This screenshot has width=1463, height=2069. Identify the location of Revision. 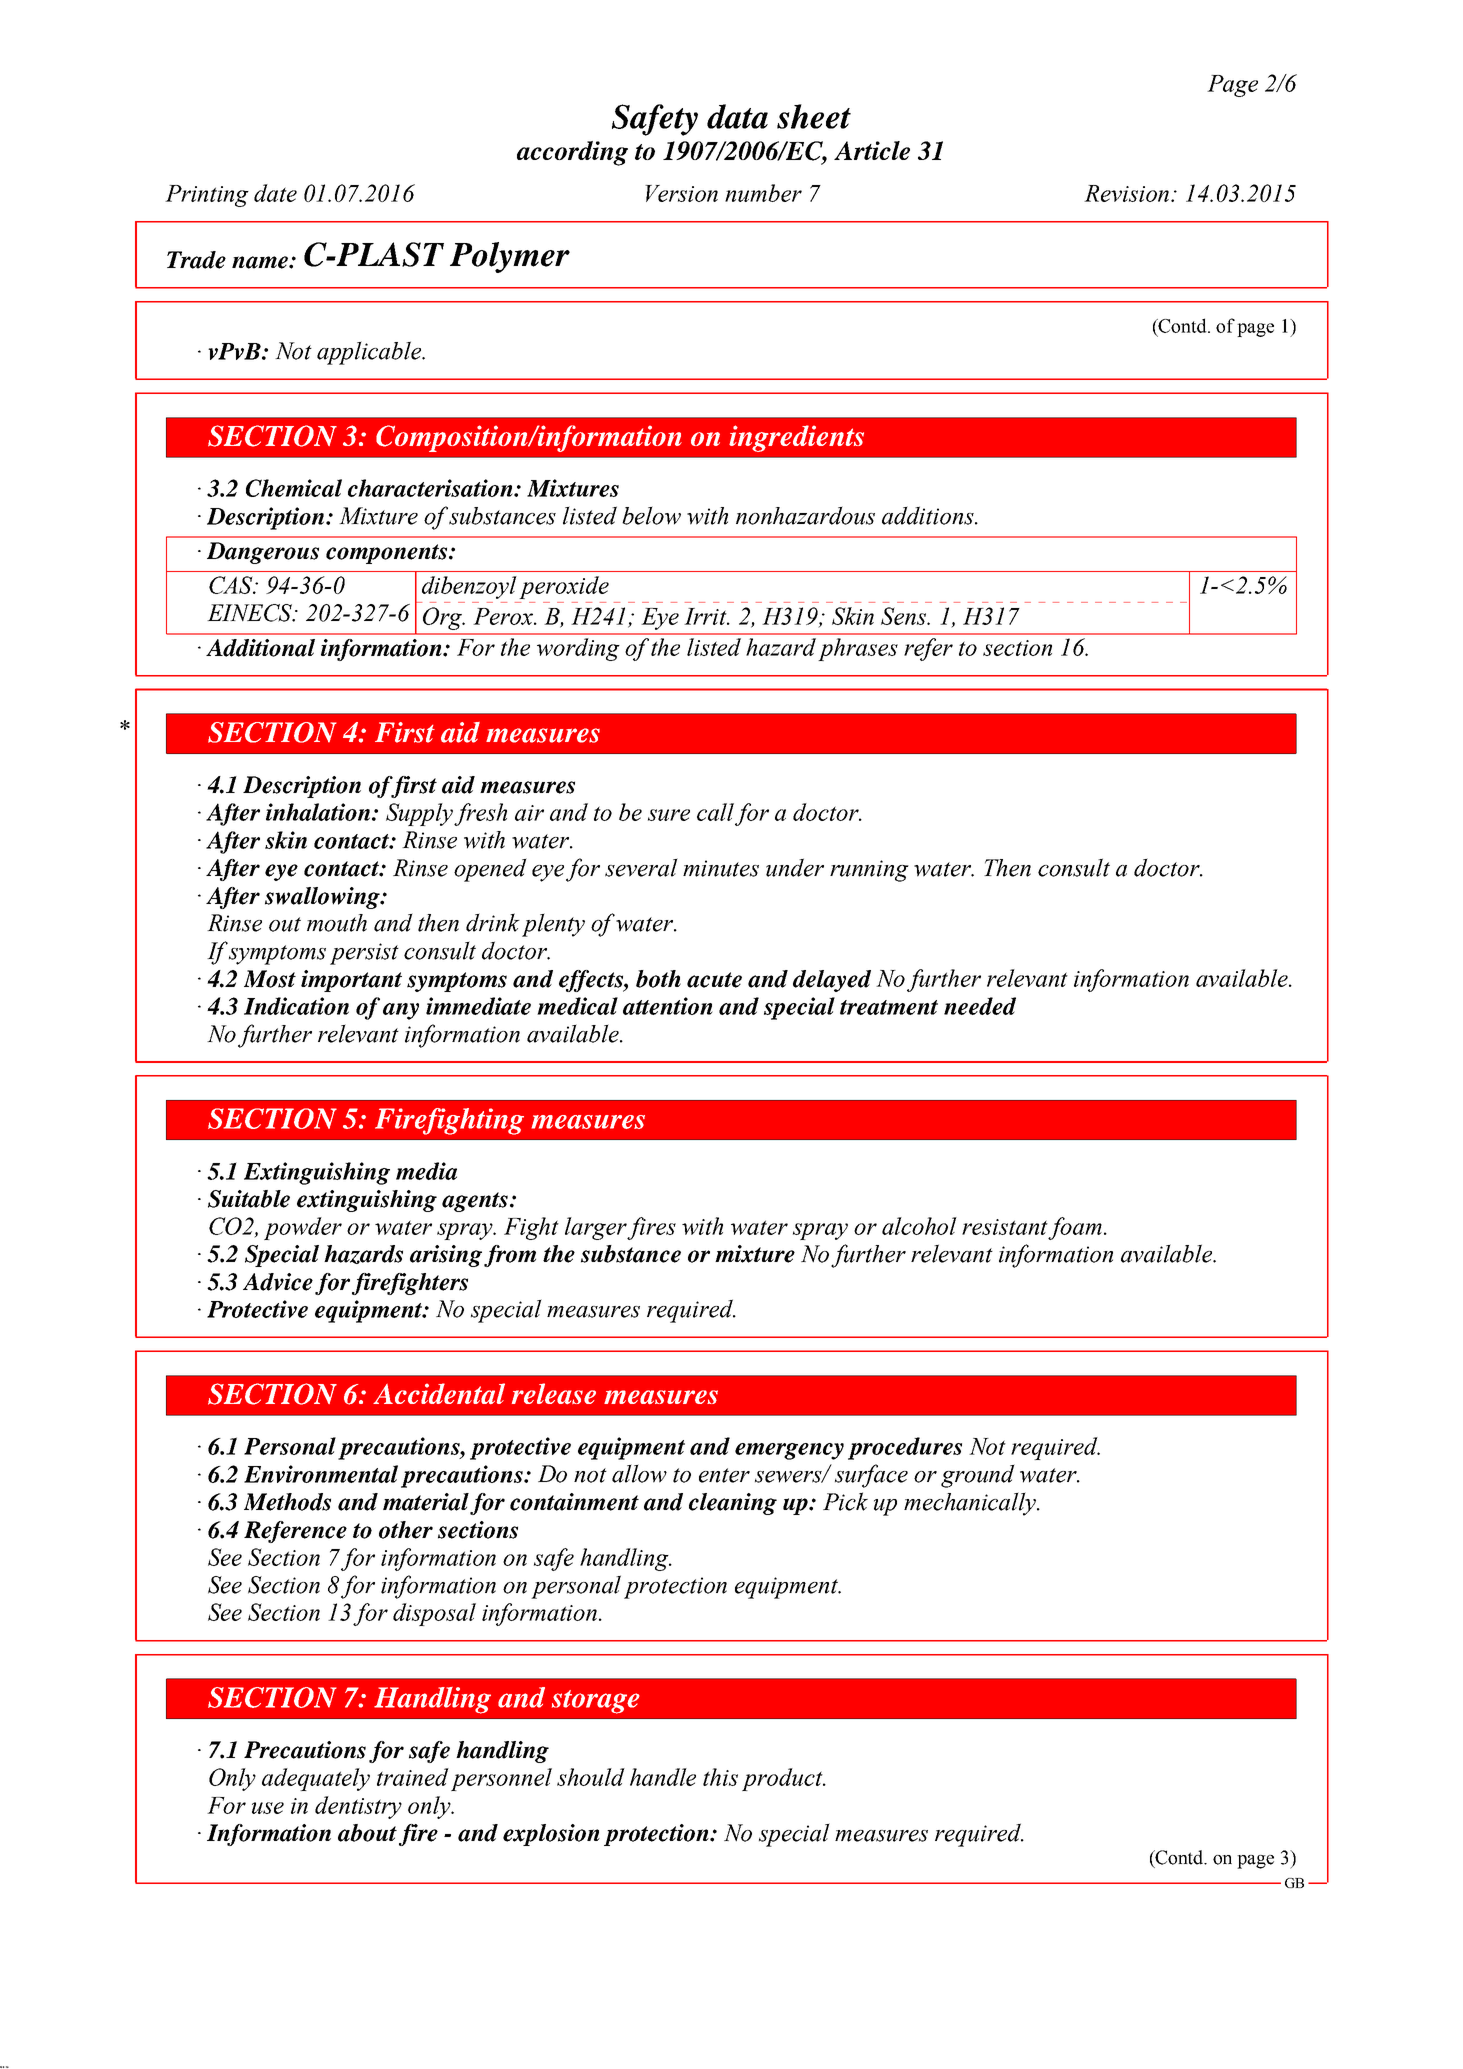
(1128, 193).
